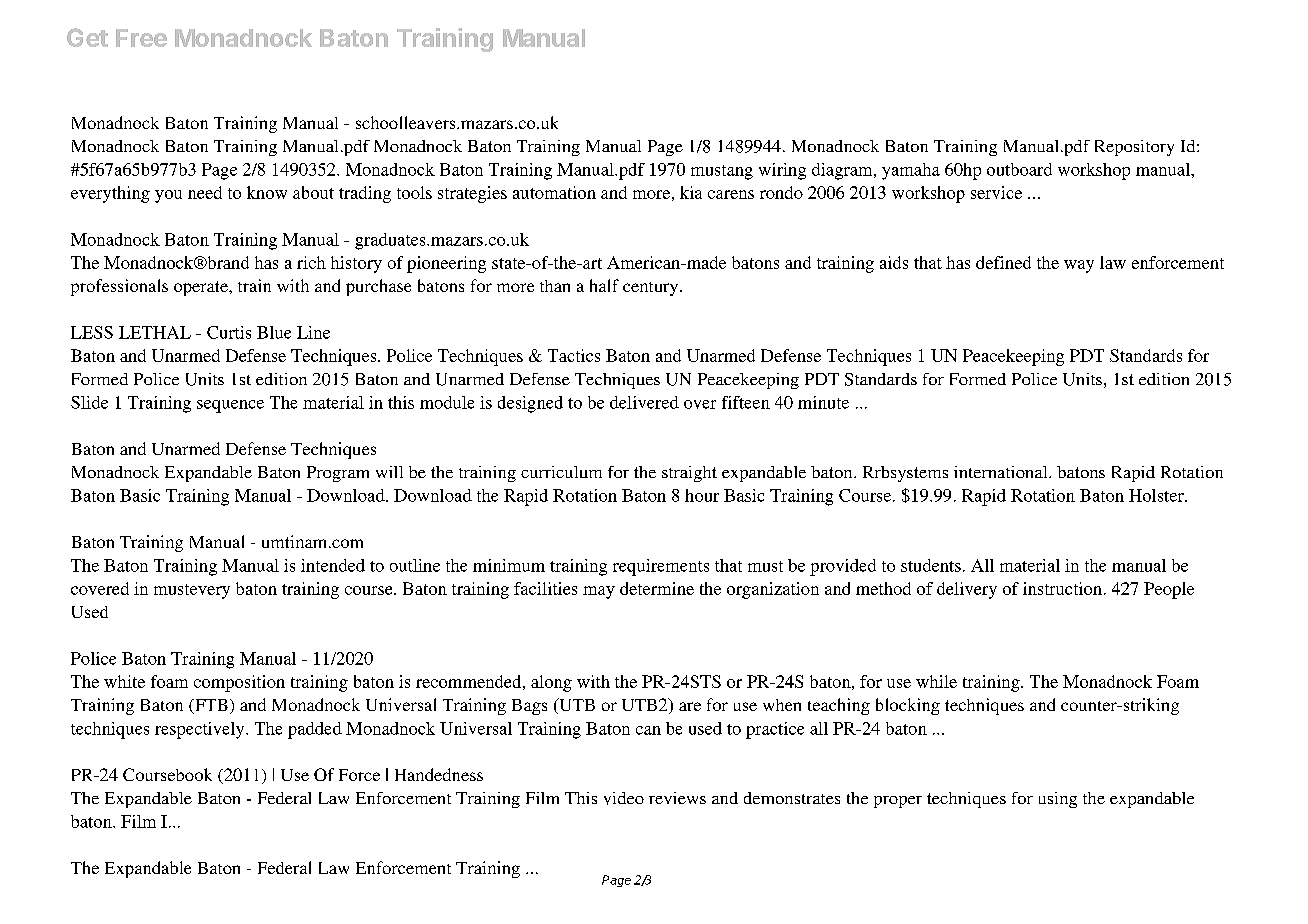 The width and height of the screenshot is (1308, 924). Describe the element at coordinates (338, 474) in the screenshot. I see `Program` at that location.
